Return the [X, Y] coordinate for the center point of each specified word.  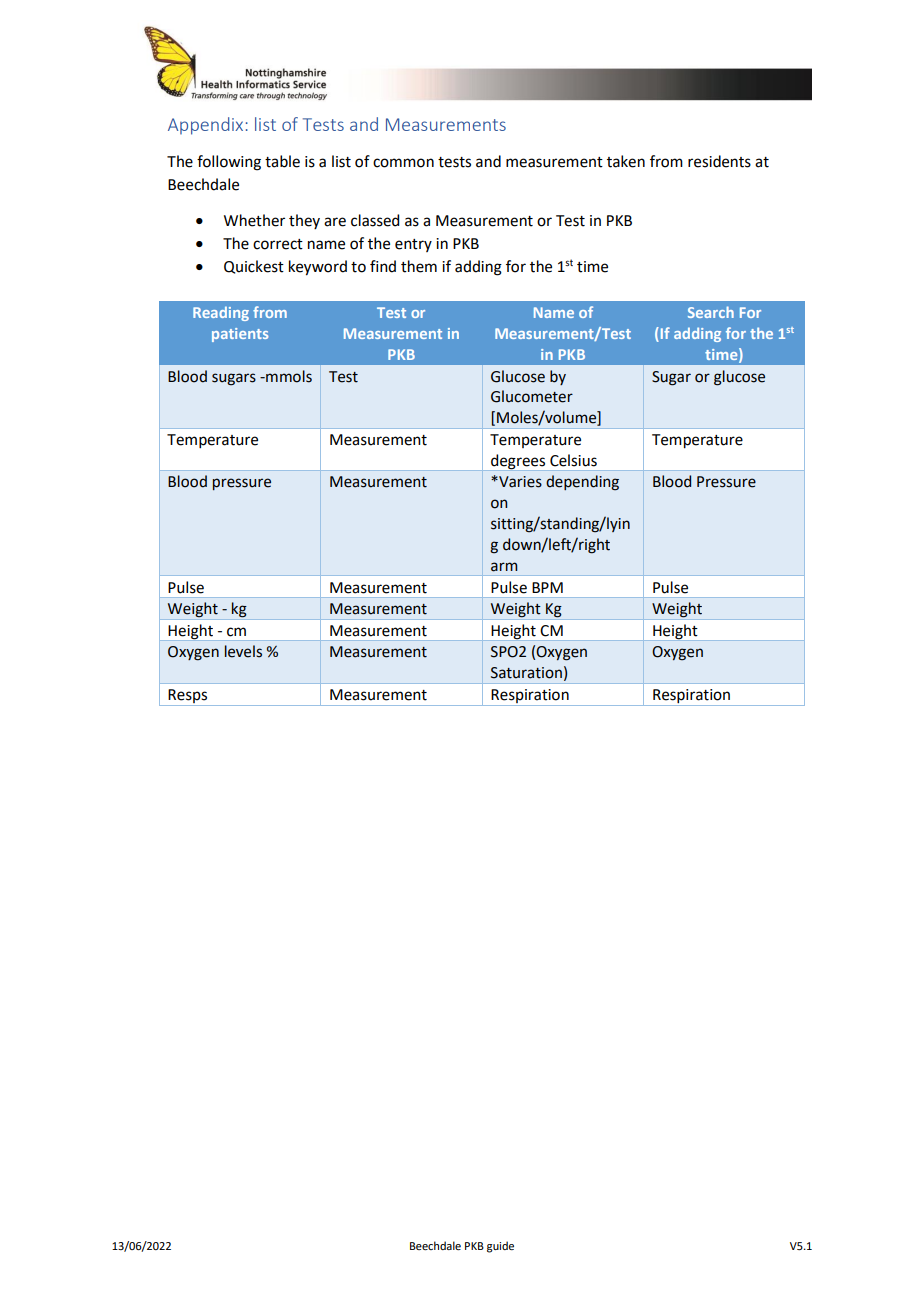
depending [582, 483]
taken [626, 161]
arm [504, 567]
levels [243, 651]
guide [500, 1247]
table [282, 161]
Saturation [526, 673]
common [403, 163]
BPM [547, 587]
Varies [519, 482]
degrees [518, 462]
